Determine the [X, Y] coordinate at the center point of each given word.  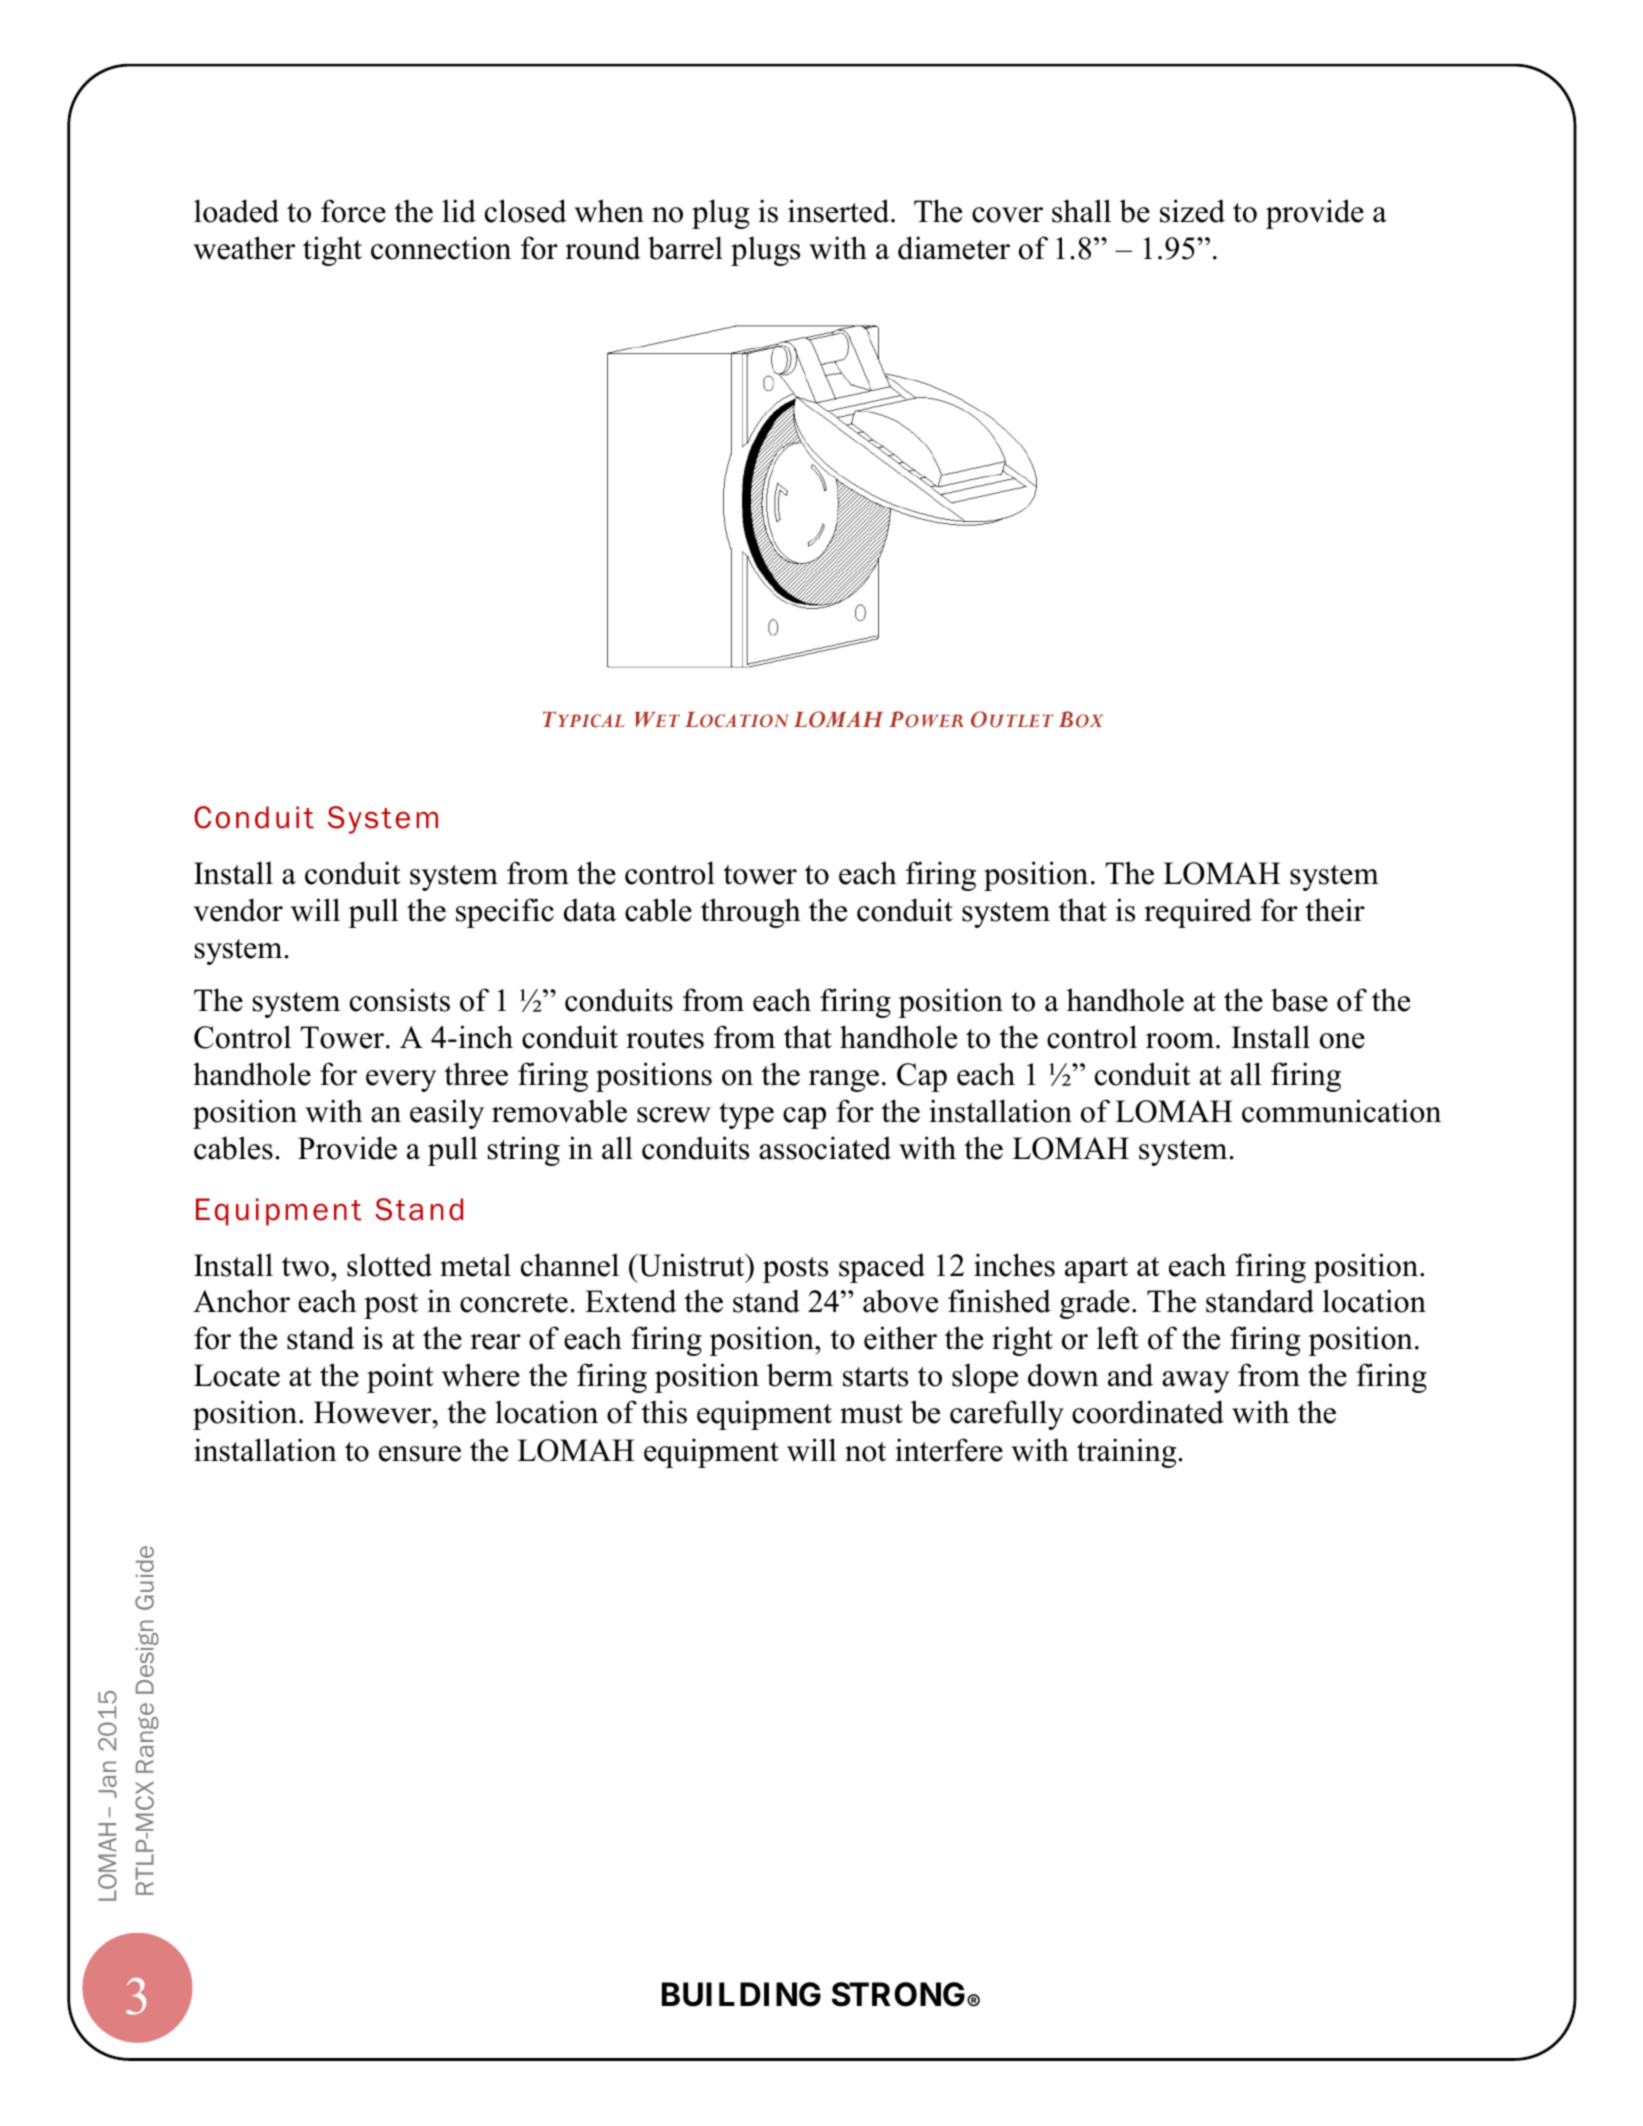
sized [1192, 211]
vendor [238, 910]
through [751, 913]
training [1126, 1453]
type [746, 1116]
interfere [949, 1450]
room [1180, 1041]
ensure [420, 1454]
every [401, 1081]
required [1198, 913]
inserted [840, 211]
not [865, 1452]
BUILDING [741, 1994]
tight [332, 251]
